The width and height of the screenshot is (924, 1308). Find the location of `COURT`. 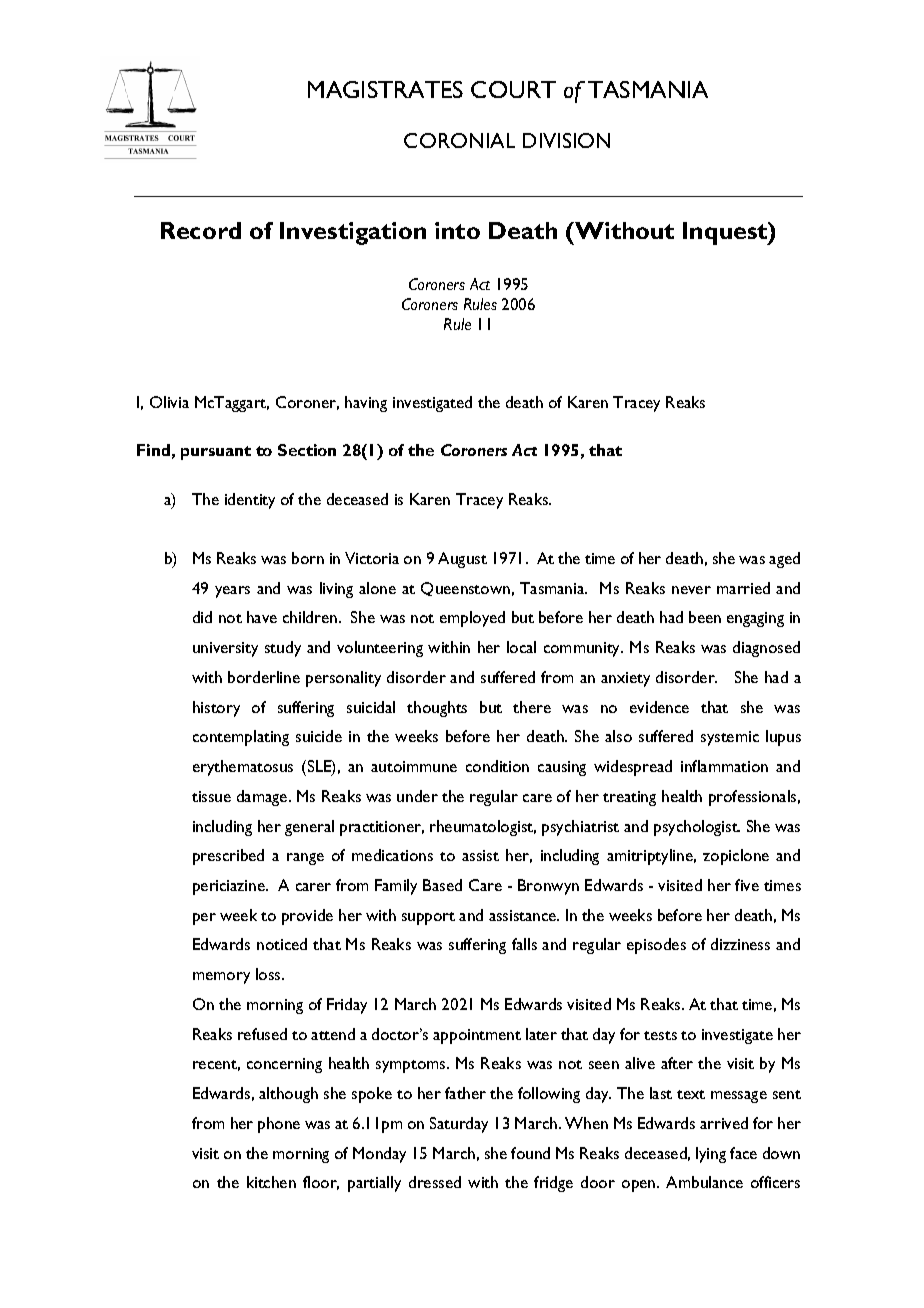

COURT is located at coordinates (513, 89).
